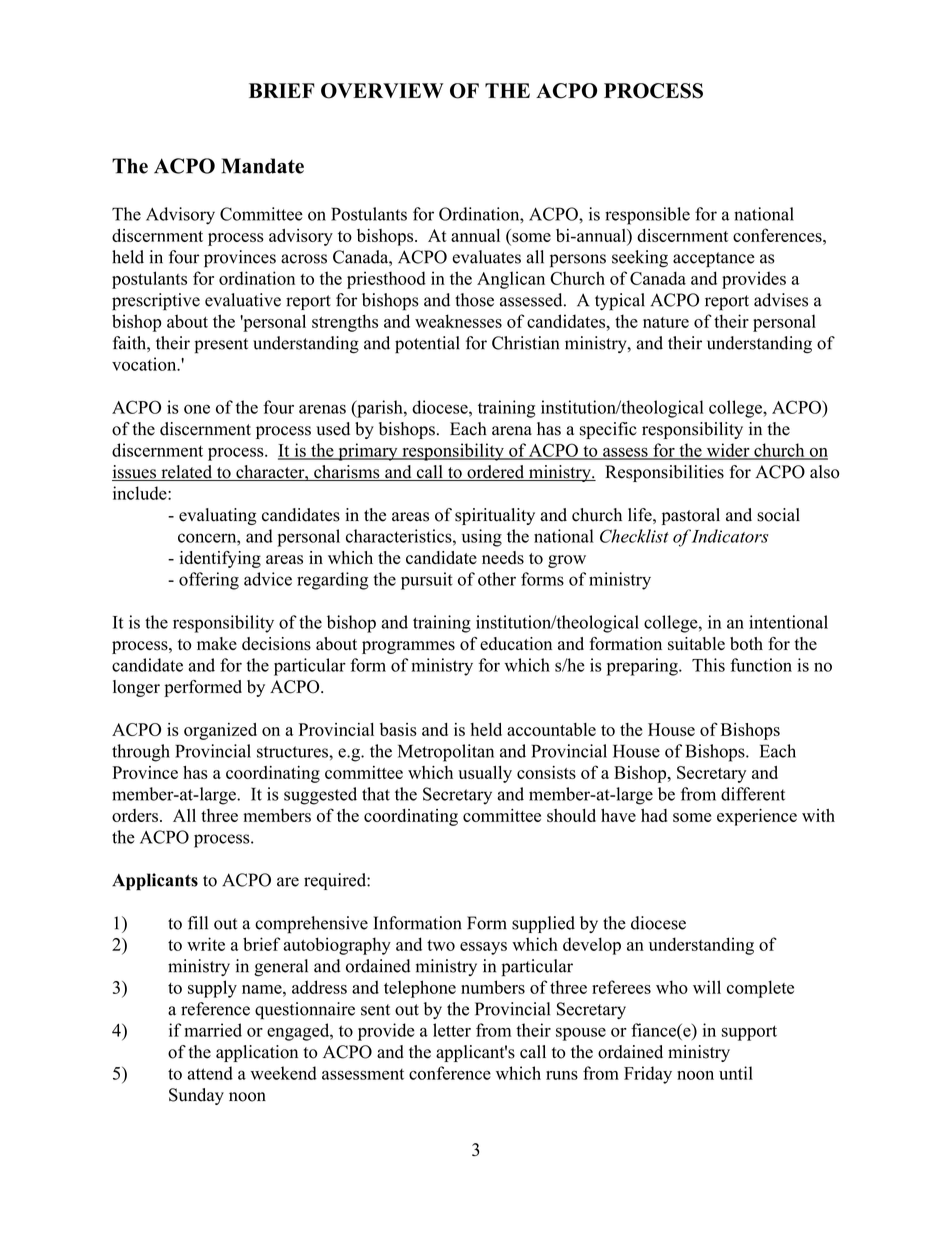  What do you see at coordinates (382, 91) in the screenshot?
I see `OVERVIEW` at bounding box center [382, 91].
